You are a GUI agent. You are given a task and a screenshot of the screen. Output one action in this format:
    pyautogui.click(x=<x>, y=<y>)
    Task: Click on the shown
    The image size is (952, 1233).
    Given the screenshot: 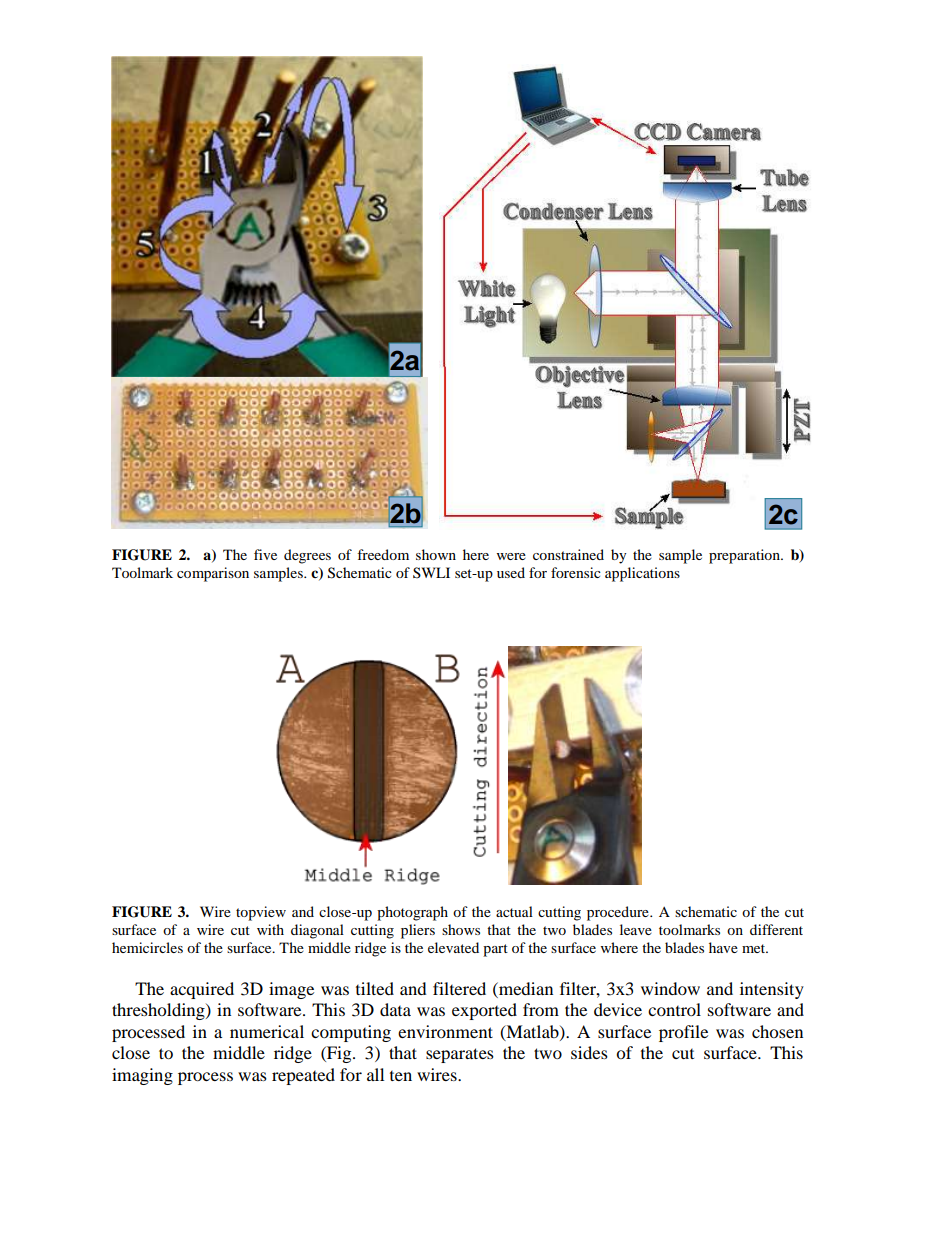 What is the action you would take?
    pyautogui.click(x=436, y=554)
